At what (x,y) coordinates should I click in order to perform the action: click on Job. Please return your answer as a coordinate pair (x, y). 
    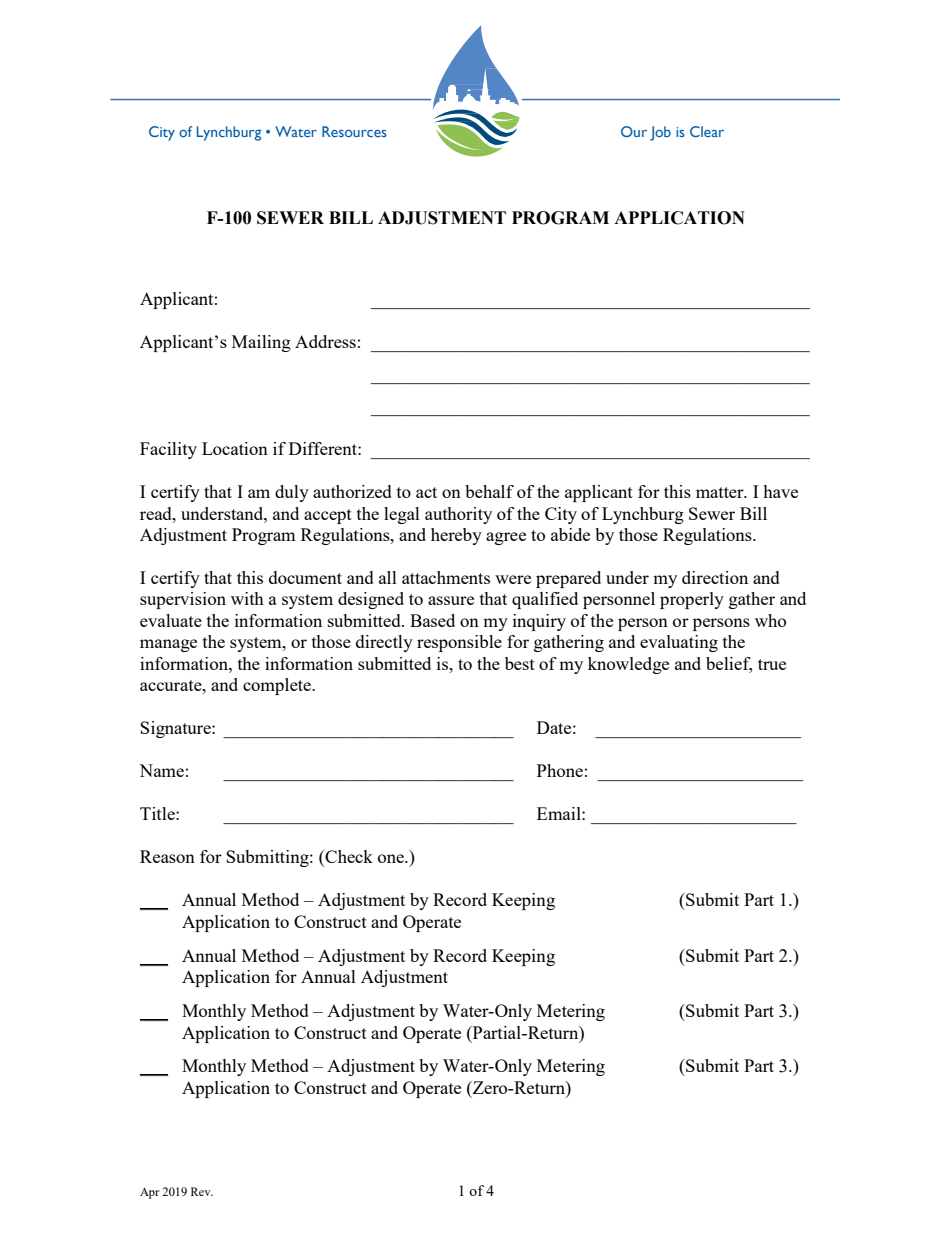
    Looking at the image, I should click on (660, 133).
